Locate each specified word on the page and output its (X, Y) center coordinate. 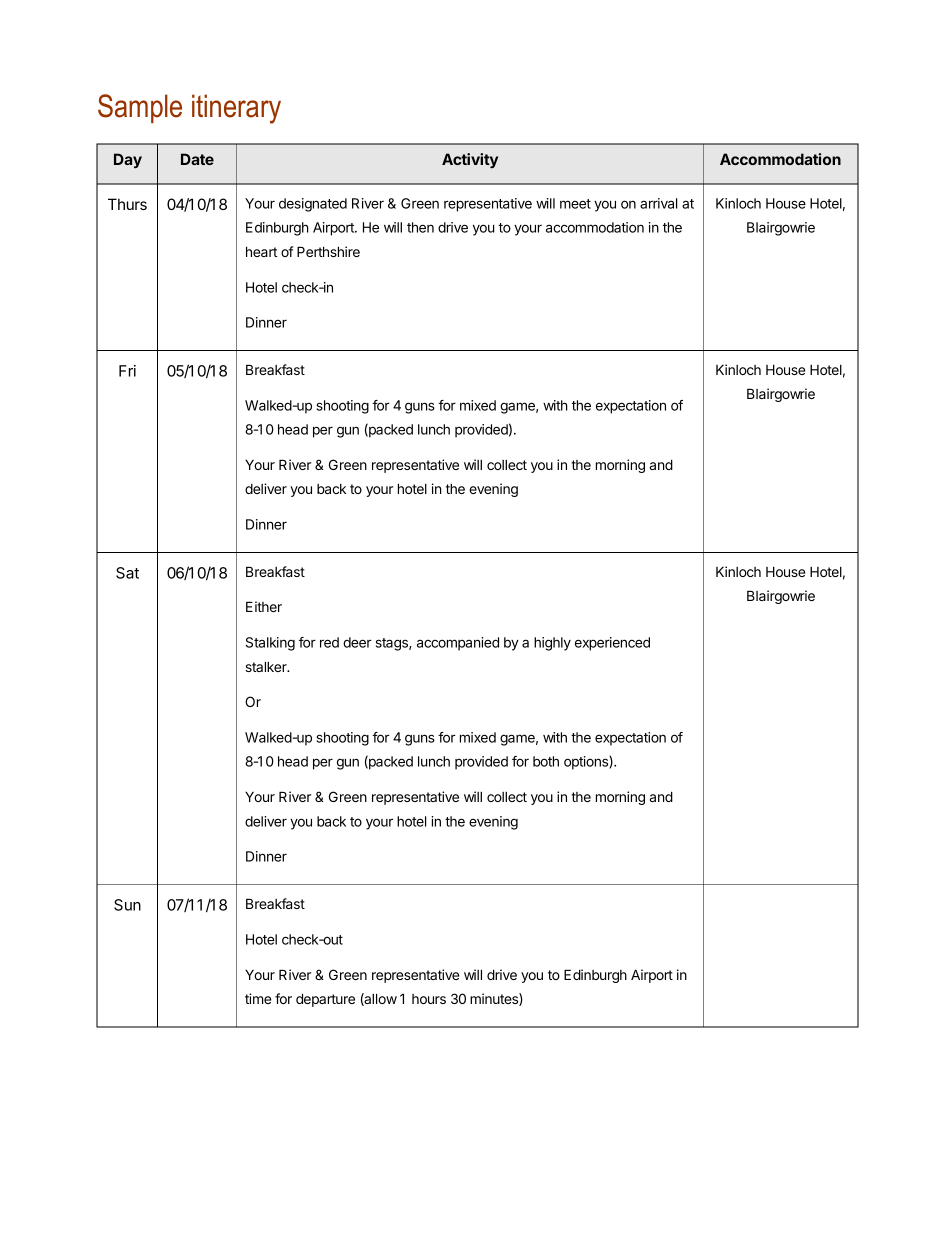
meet (575, 204)
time (258, 998)
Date (197, 159)
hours (429, 999)
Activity (470, 160)
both (546, 761)
